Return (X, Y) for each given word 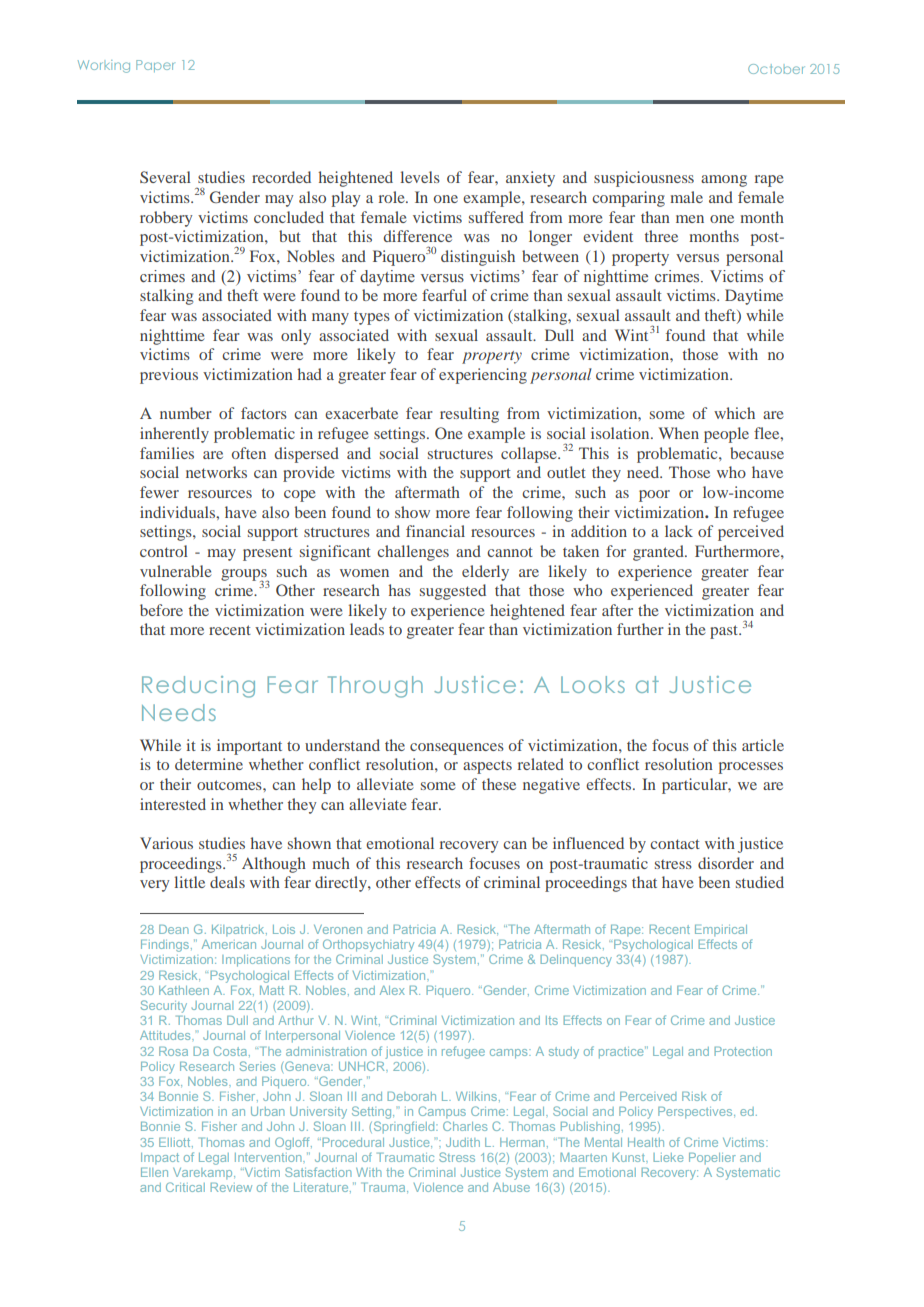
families (167, 453)
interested (173, 804)
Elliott (176, 1143)
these (499, 784)
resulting (469, 415)
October (776, 69)
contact (675, 844)
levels (420, 177)
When (679, 433)
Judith (463, 1142)
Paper (155, 66)
